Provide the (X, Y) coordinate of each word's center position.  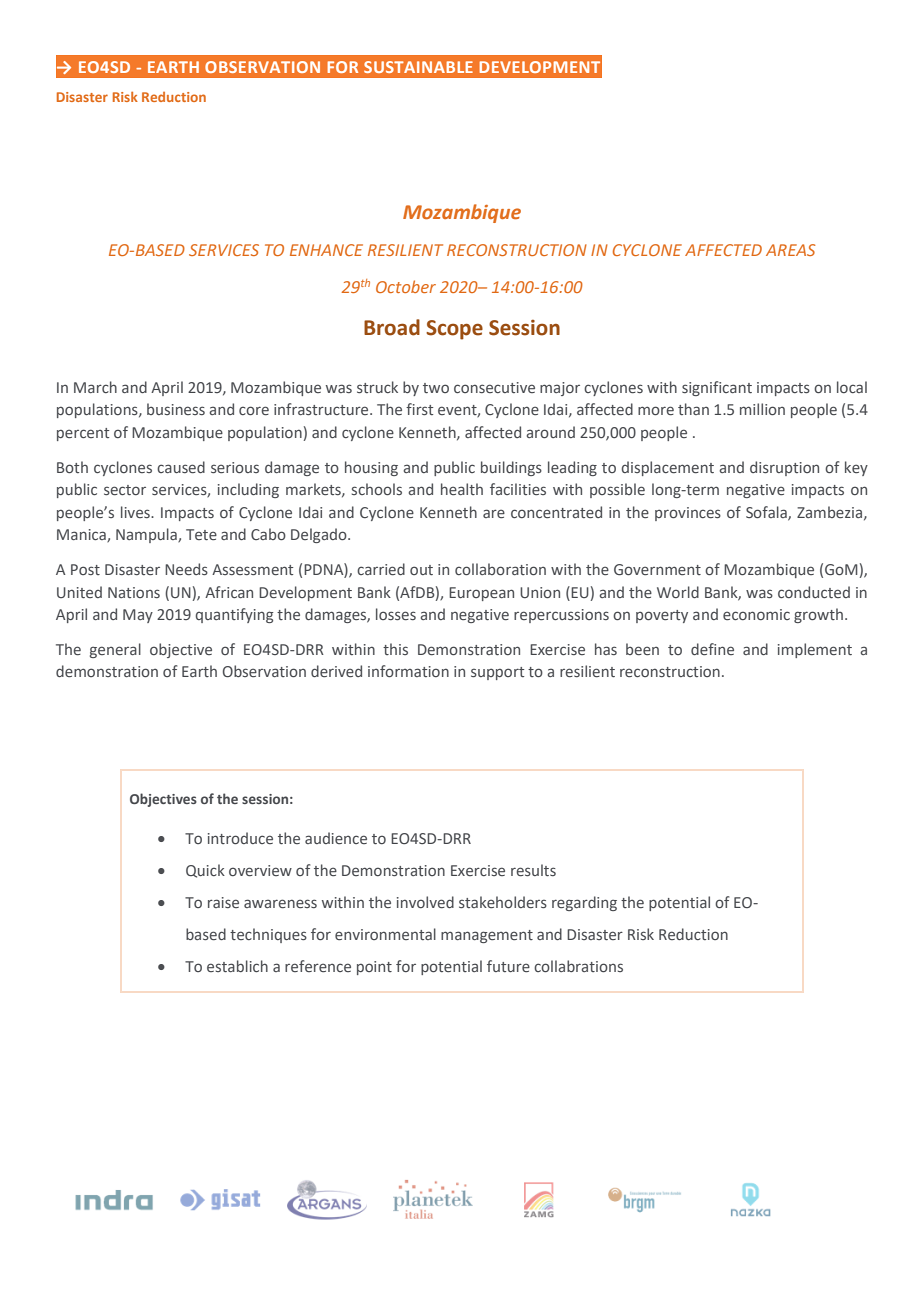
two (436, 388)
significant (717, 388)
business (176, 409)
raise (223, 902)
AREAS (790, 250)
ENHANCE (326, 250)
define (712, 649)
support (497, 673)
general (115, 650)
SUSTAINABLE (418, 67)
